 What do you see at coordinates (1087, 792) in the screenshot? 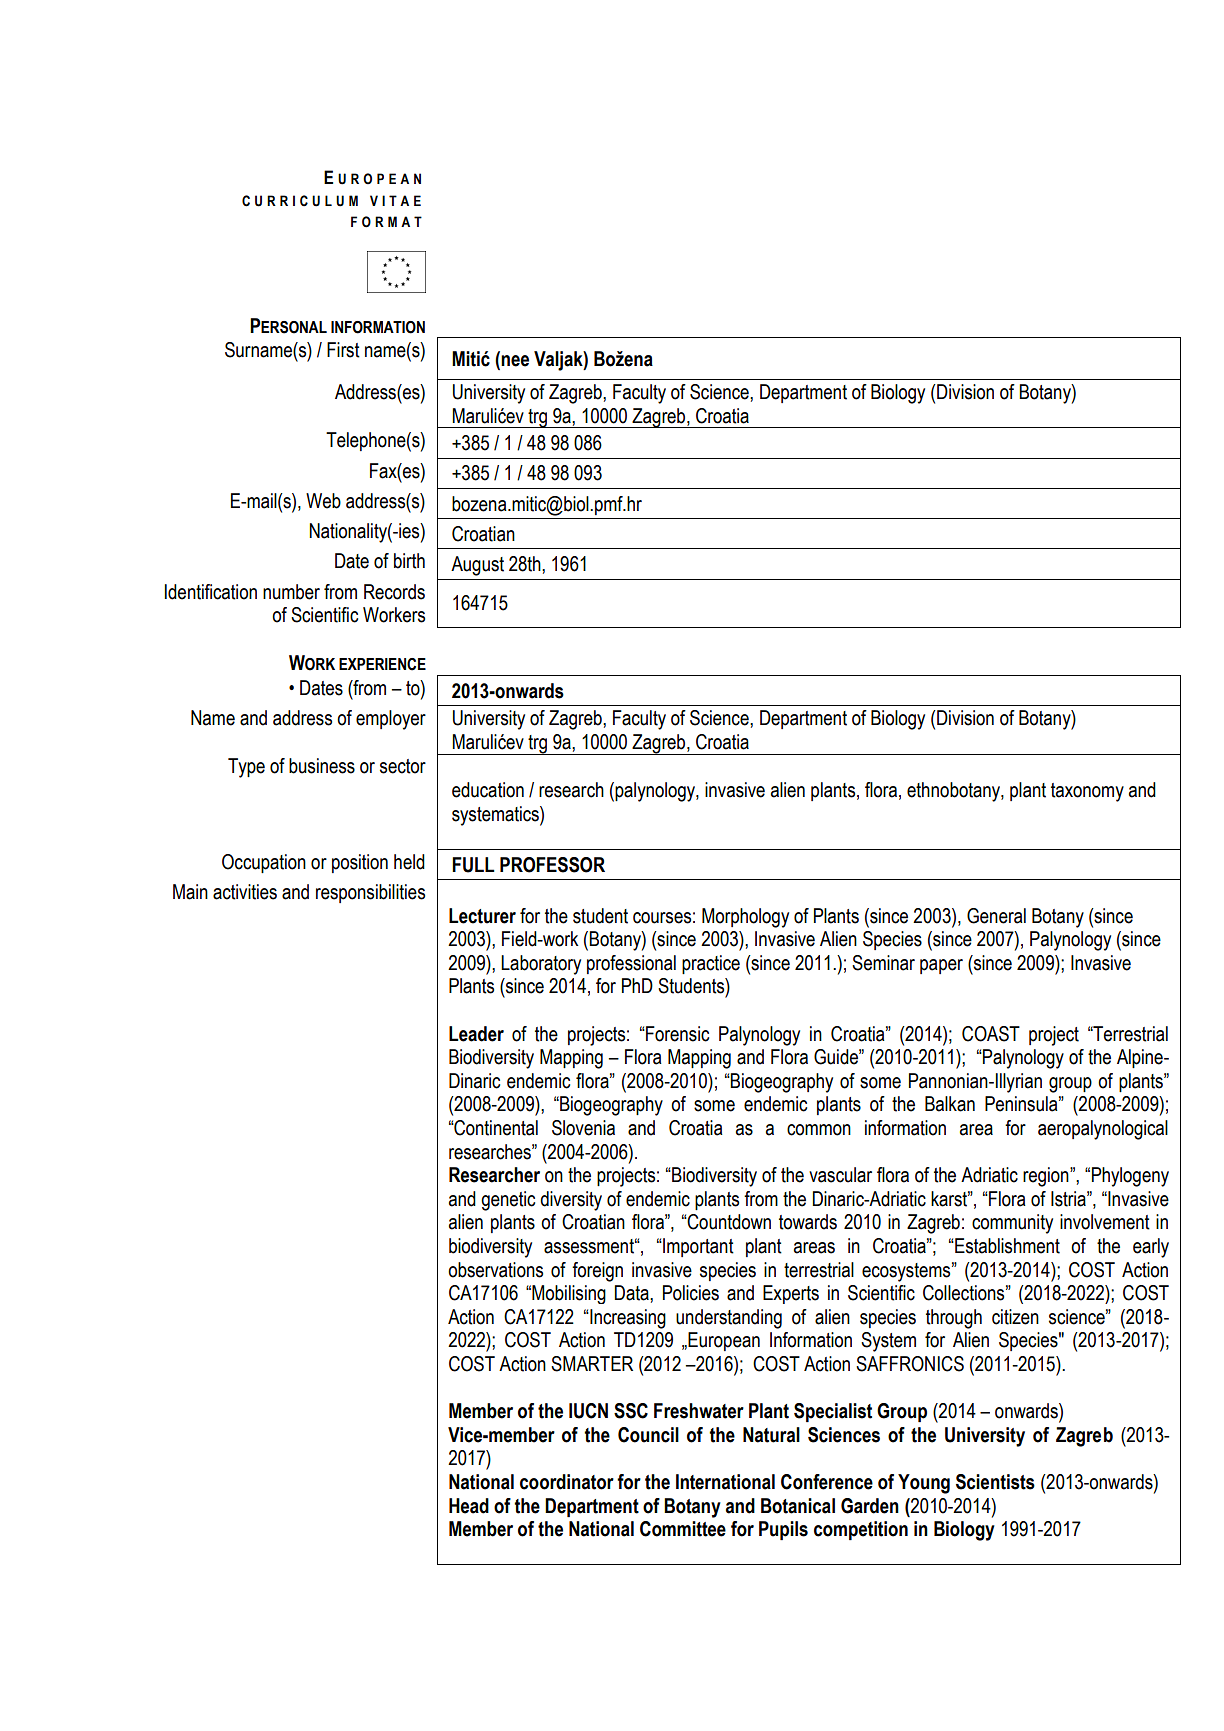
I see `taxonomy` at bounding box center [1087, 792].
